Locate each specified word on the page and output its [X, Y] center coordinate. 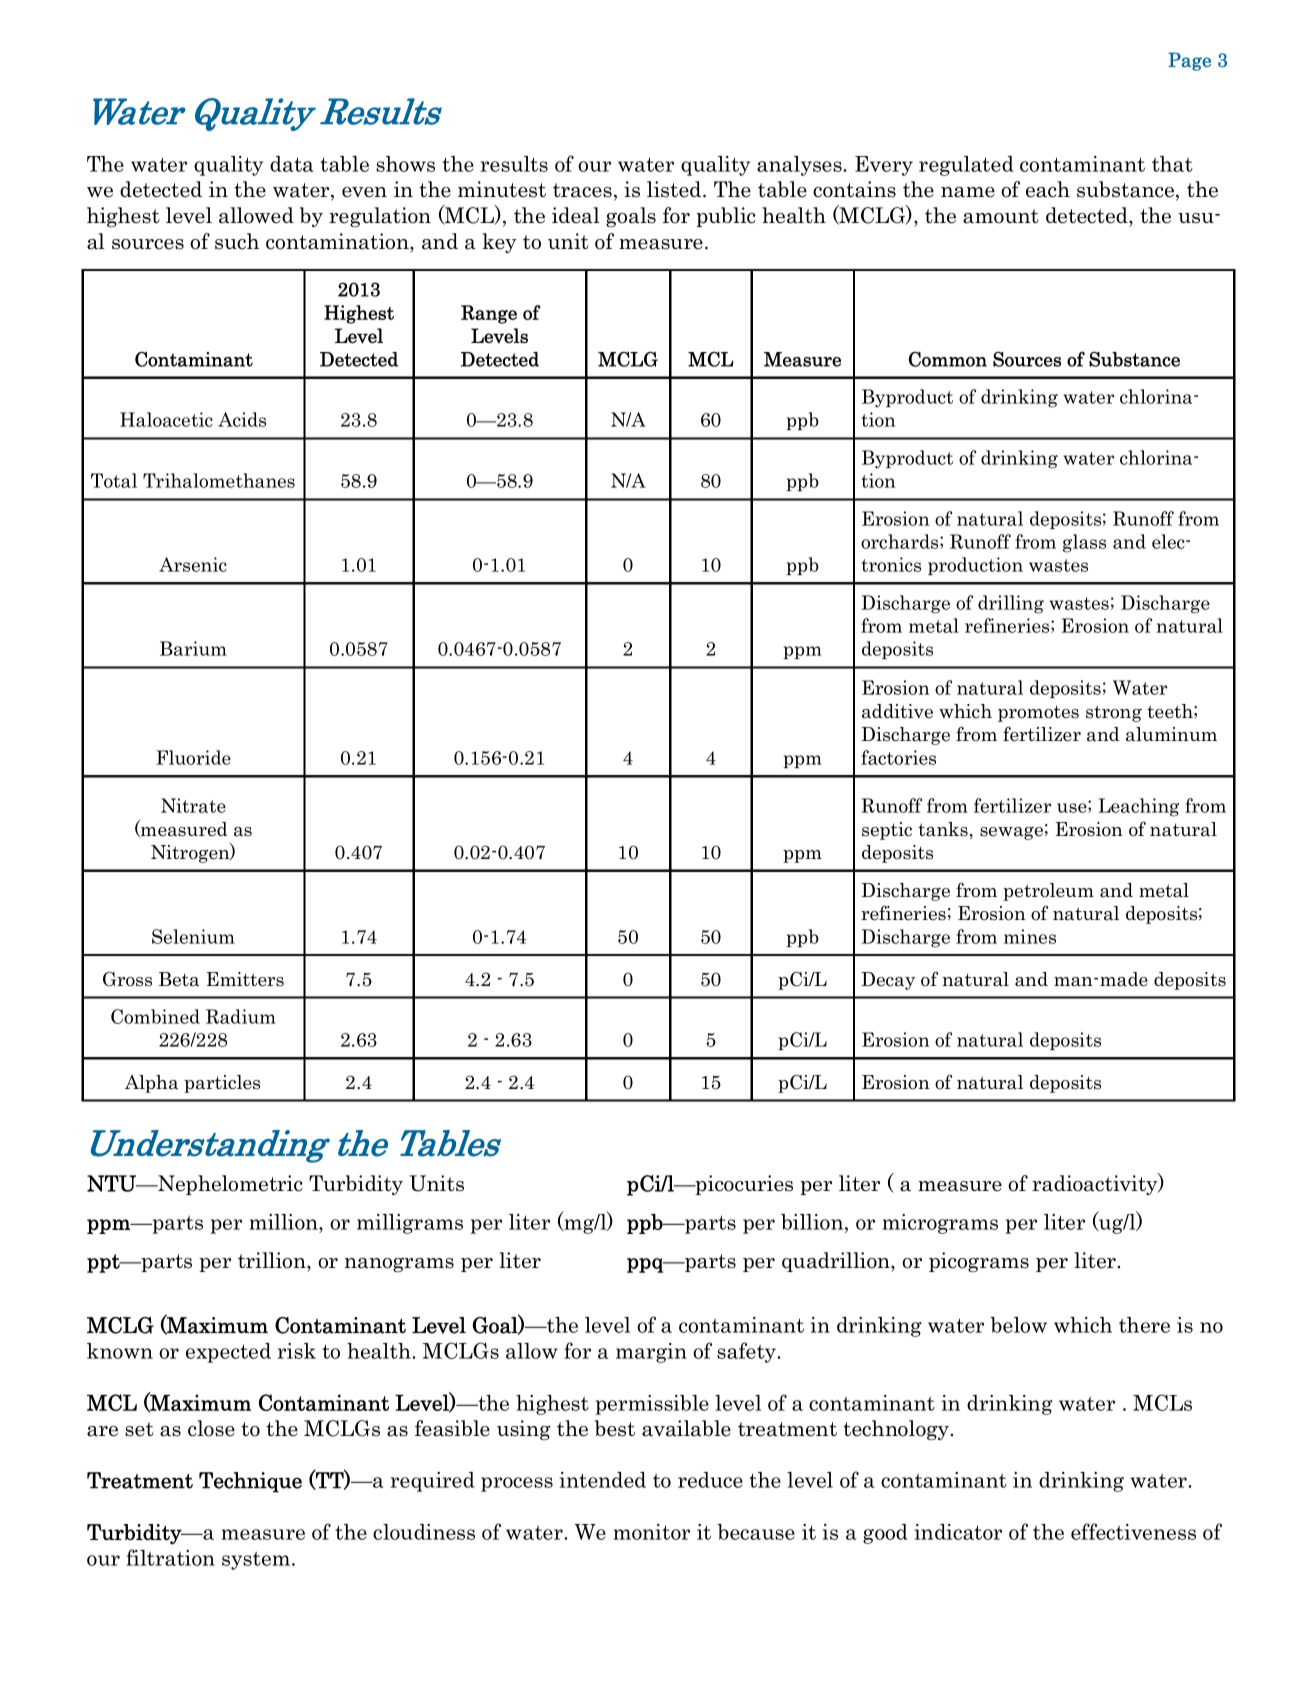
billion [813, 1222]
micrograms [940, 1224]
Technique [250, 1482]
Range [489, 314]
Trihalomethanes [219, 480]
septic [887, 831]
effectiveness [1133, 1531]
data [291, 164]
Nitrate [193, 805]
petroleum [1048, 892]
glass [1084, 543]
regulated [966, 166]
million [284, 1222]
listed [675, 189]
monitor [651, 1532]
